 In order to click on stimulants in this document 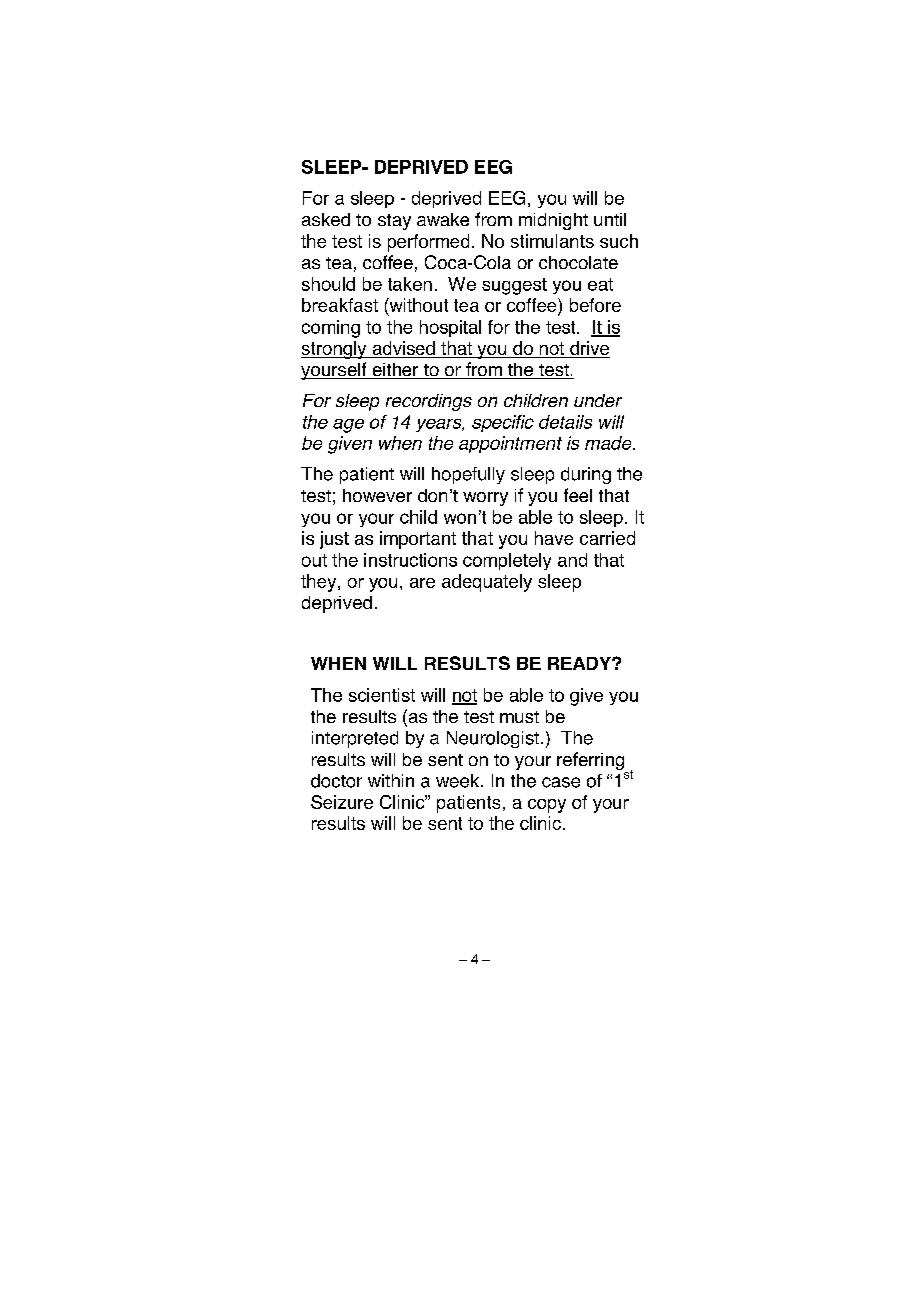, I will do `click(552, 241)`.
